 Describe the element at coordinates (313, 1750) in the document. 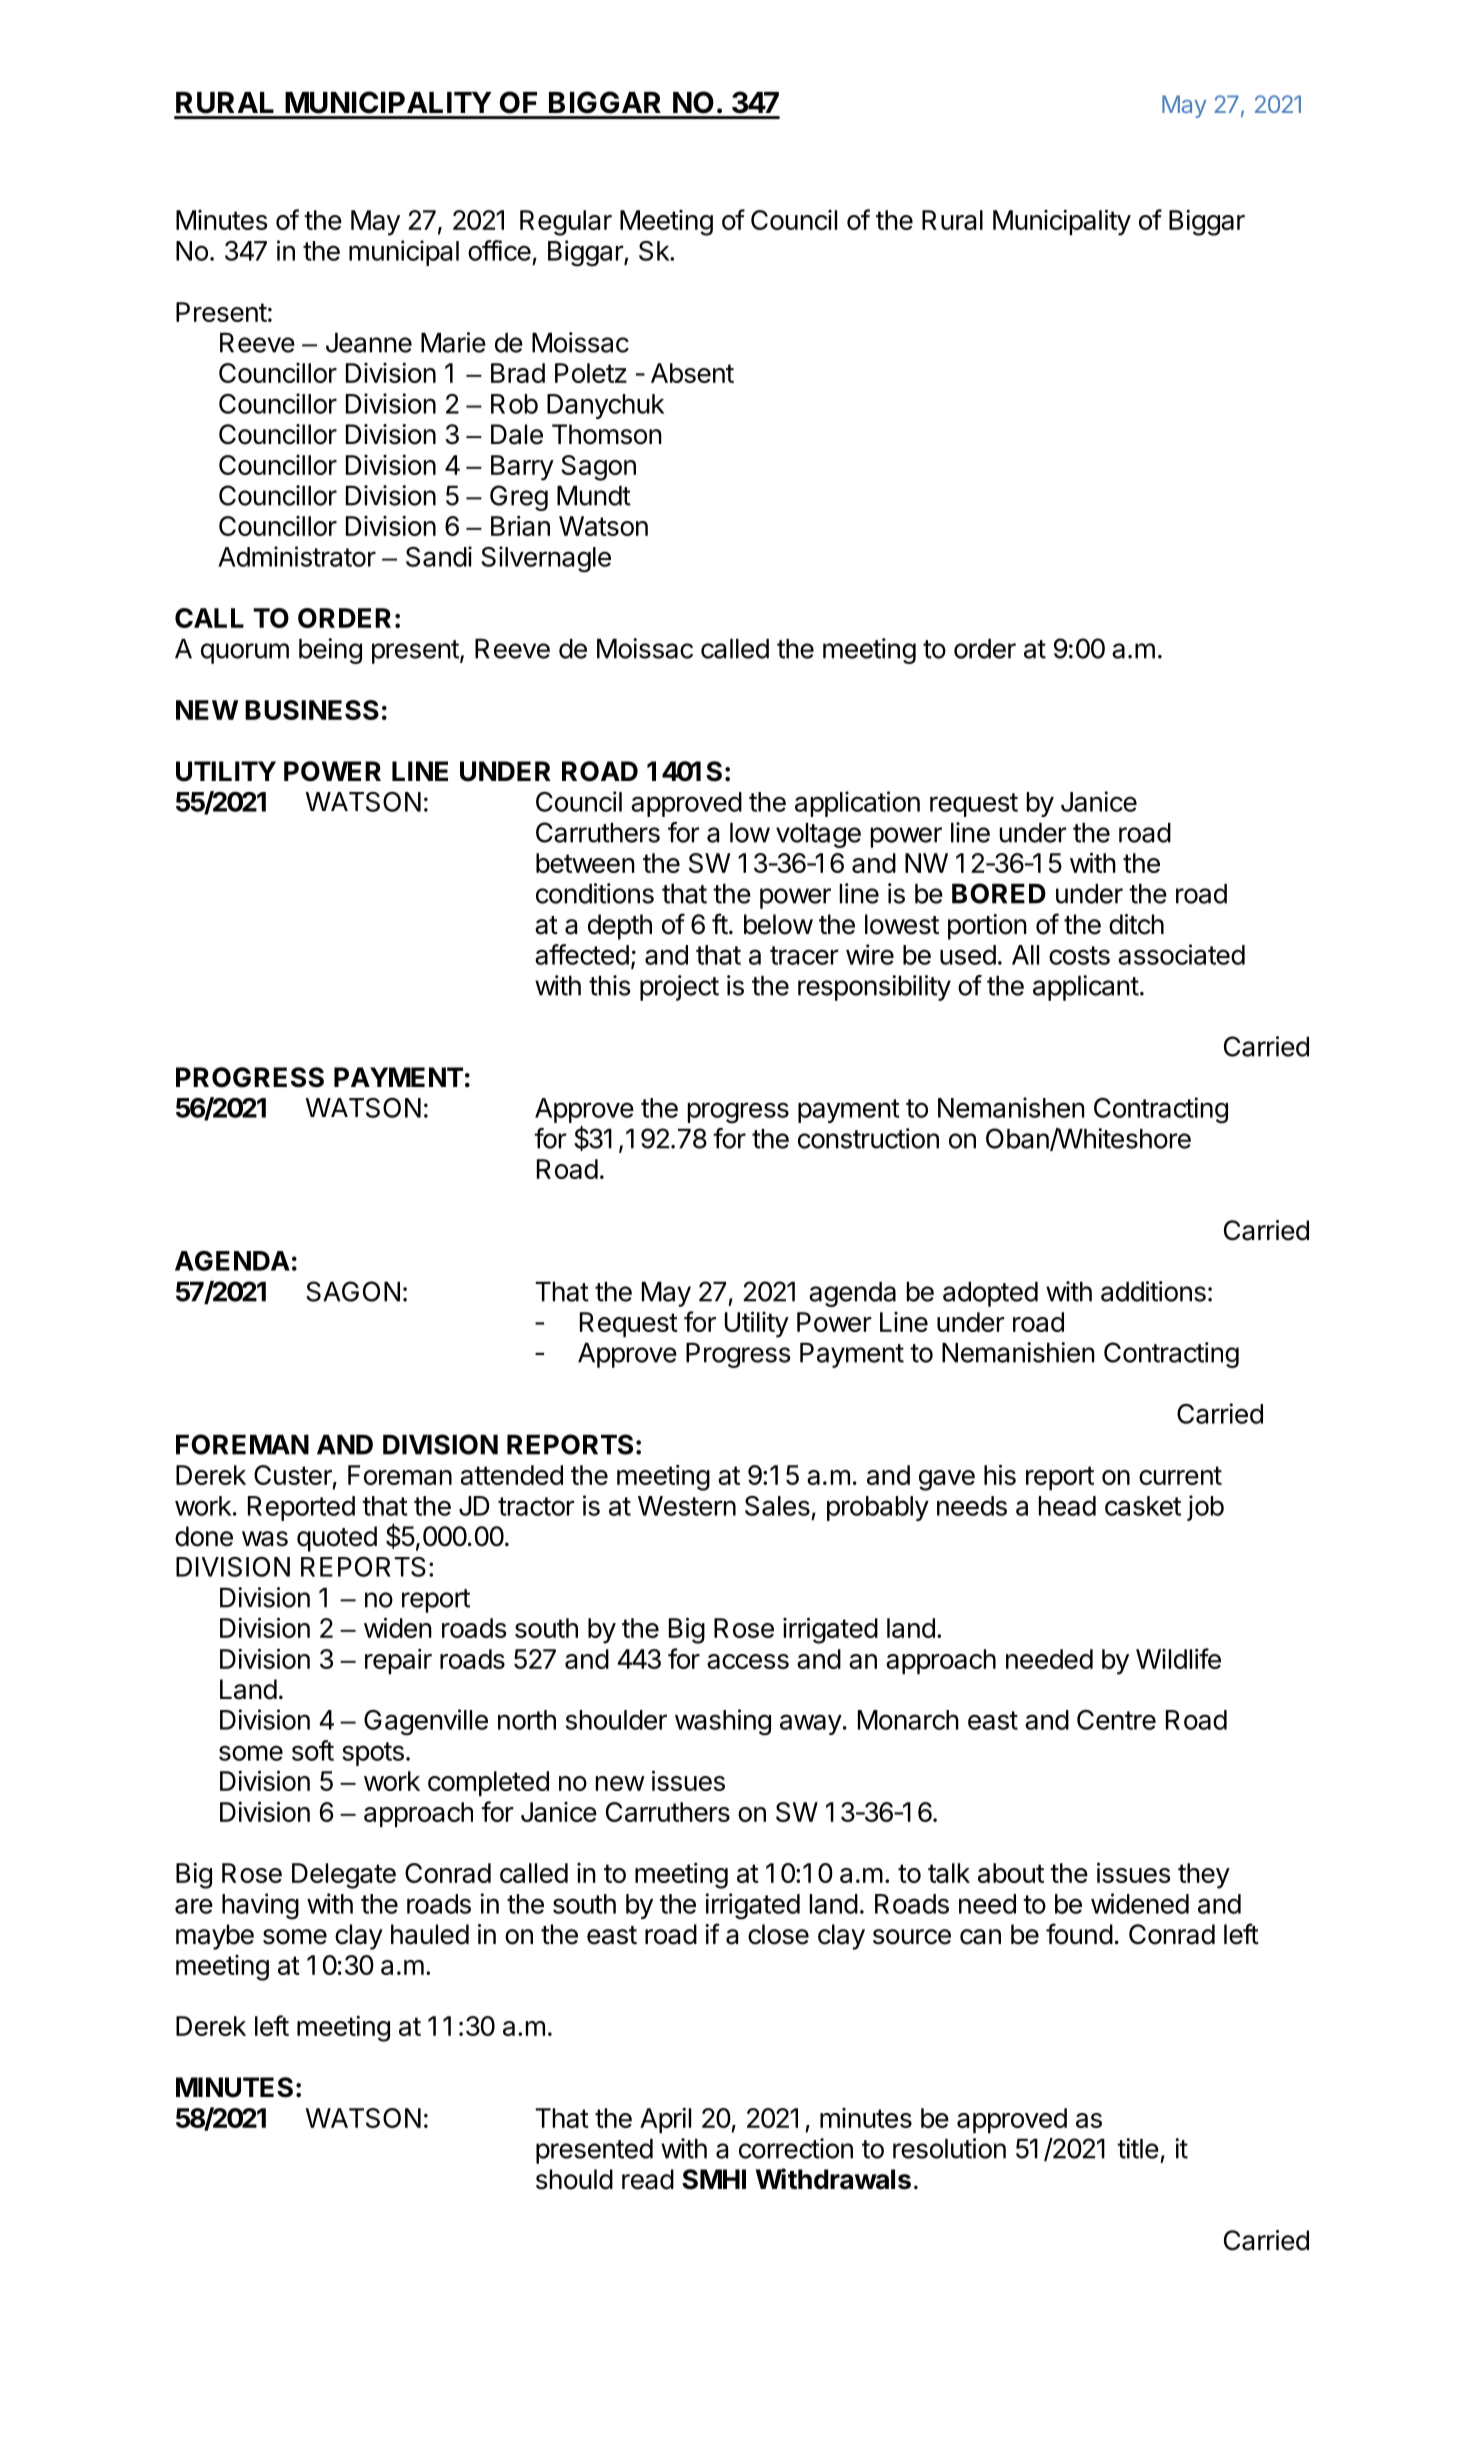

I see `soft` at that location.
